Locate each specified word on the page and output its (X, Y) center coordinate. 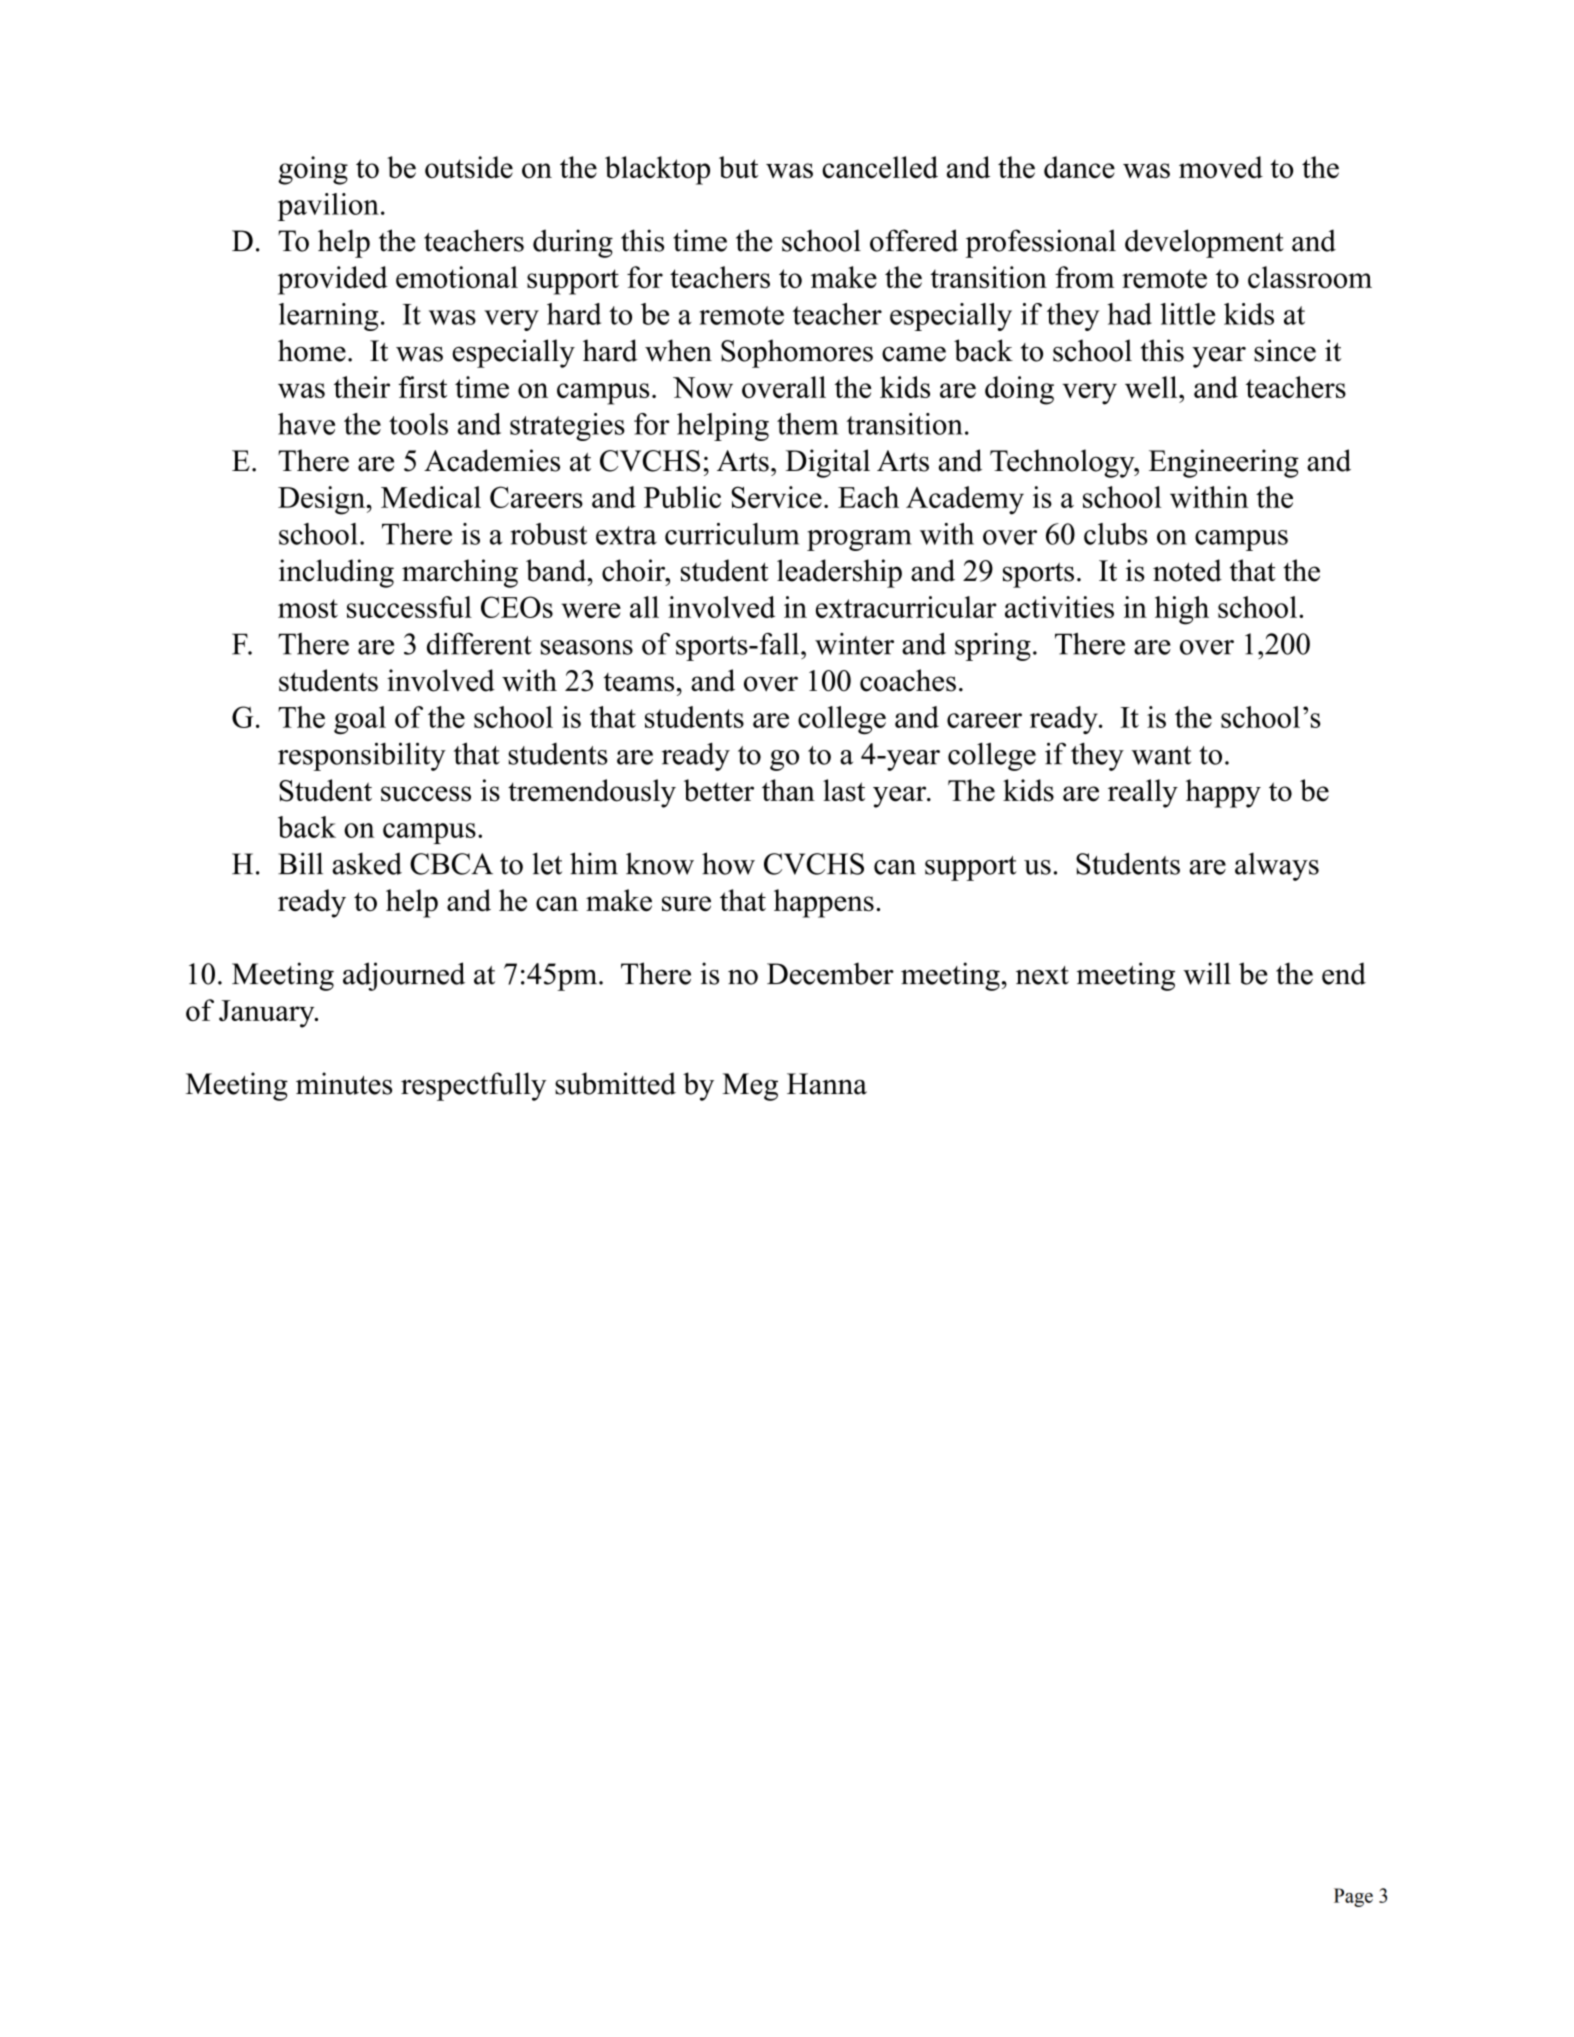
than (788, 790)
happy (1223, 793)
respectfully (473, 1086)
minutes (344, 1083)
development (1204, 243)
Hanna (827, 1084)
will (1207, 973)
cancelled (880, 167)
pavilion (328, 207)
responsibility (362, 756)
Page (1353, 1897)
